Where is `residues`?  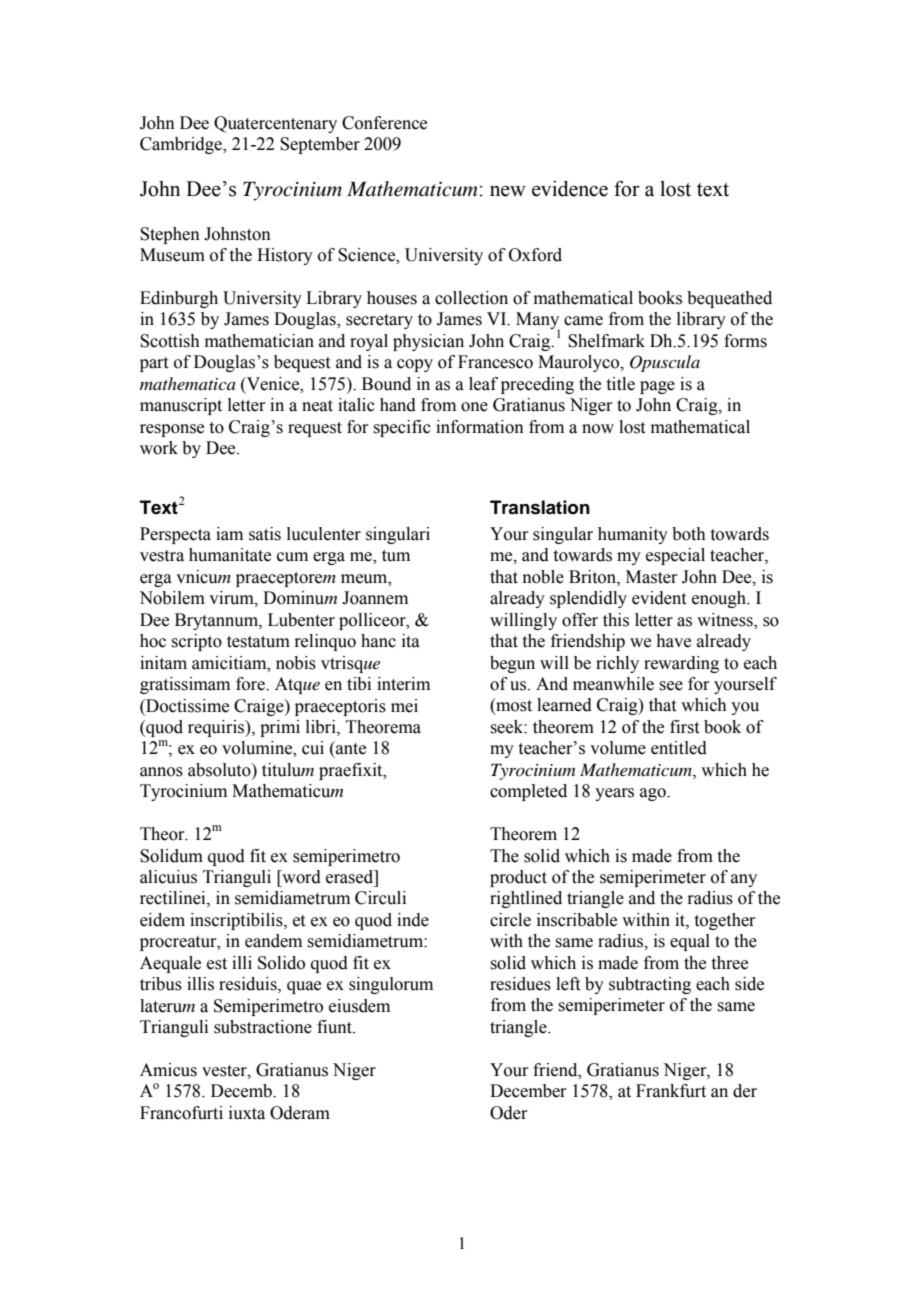
residues is located at coordinates (520, 984).
